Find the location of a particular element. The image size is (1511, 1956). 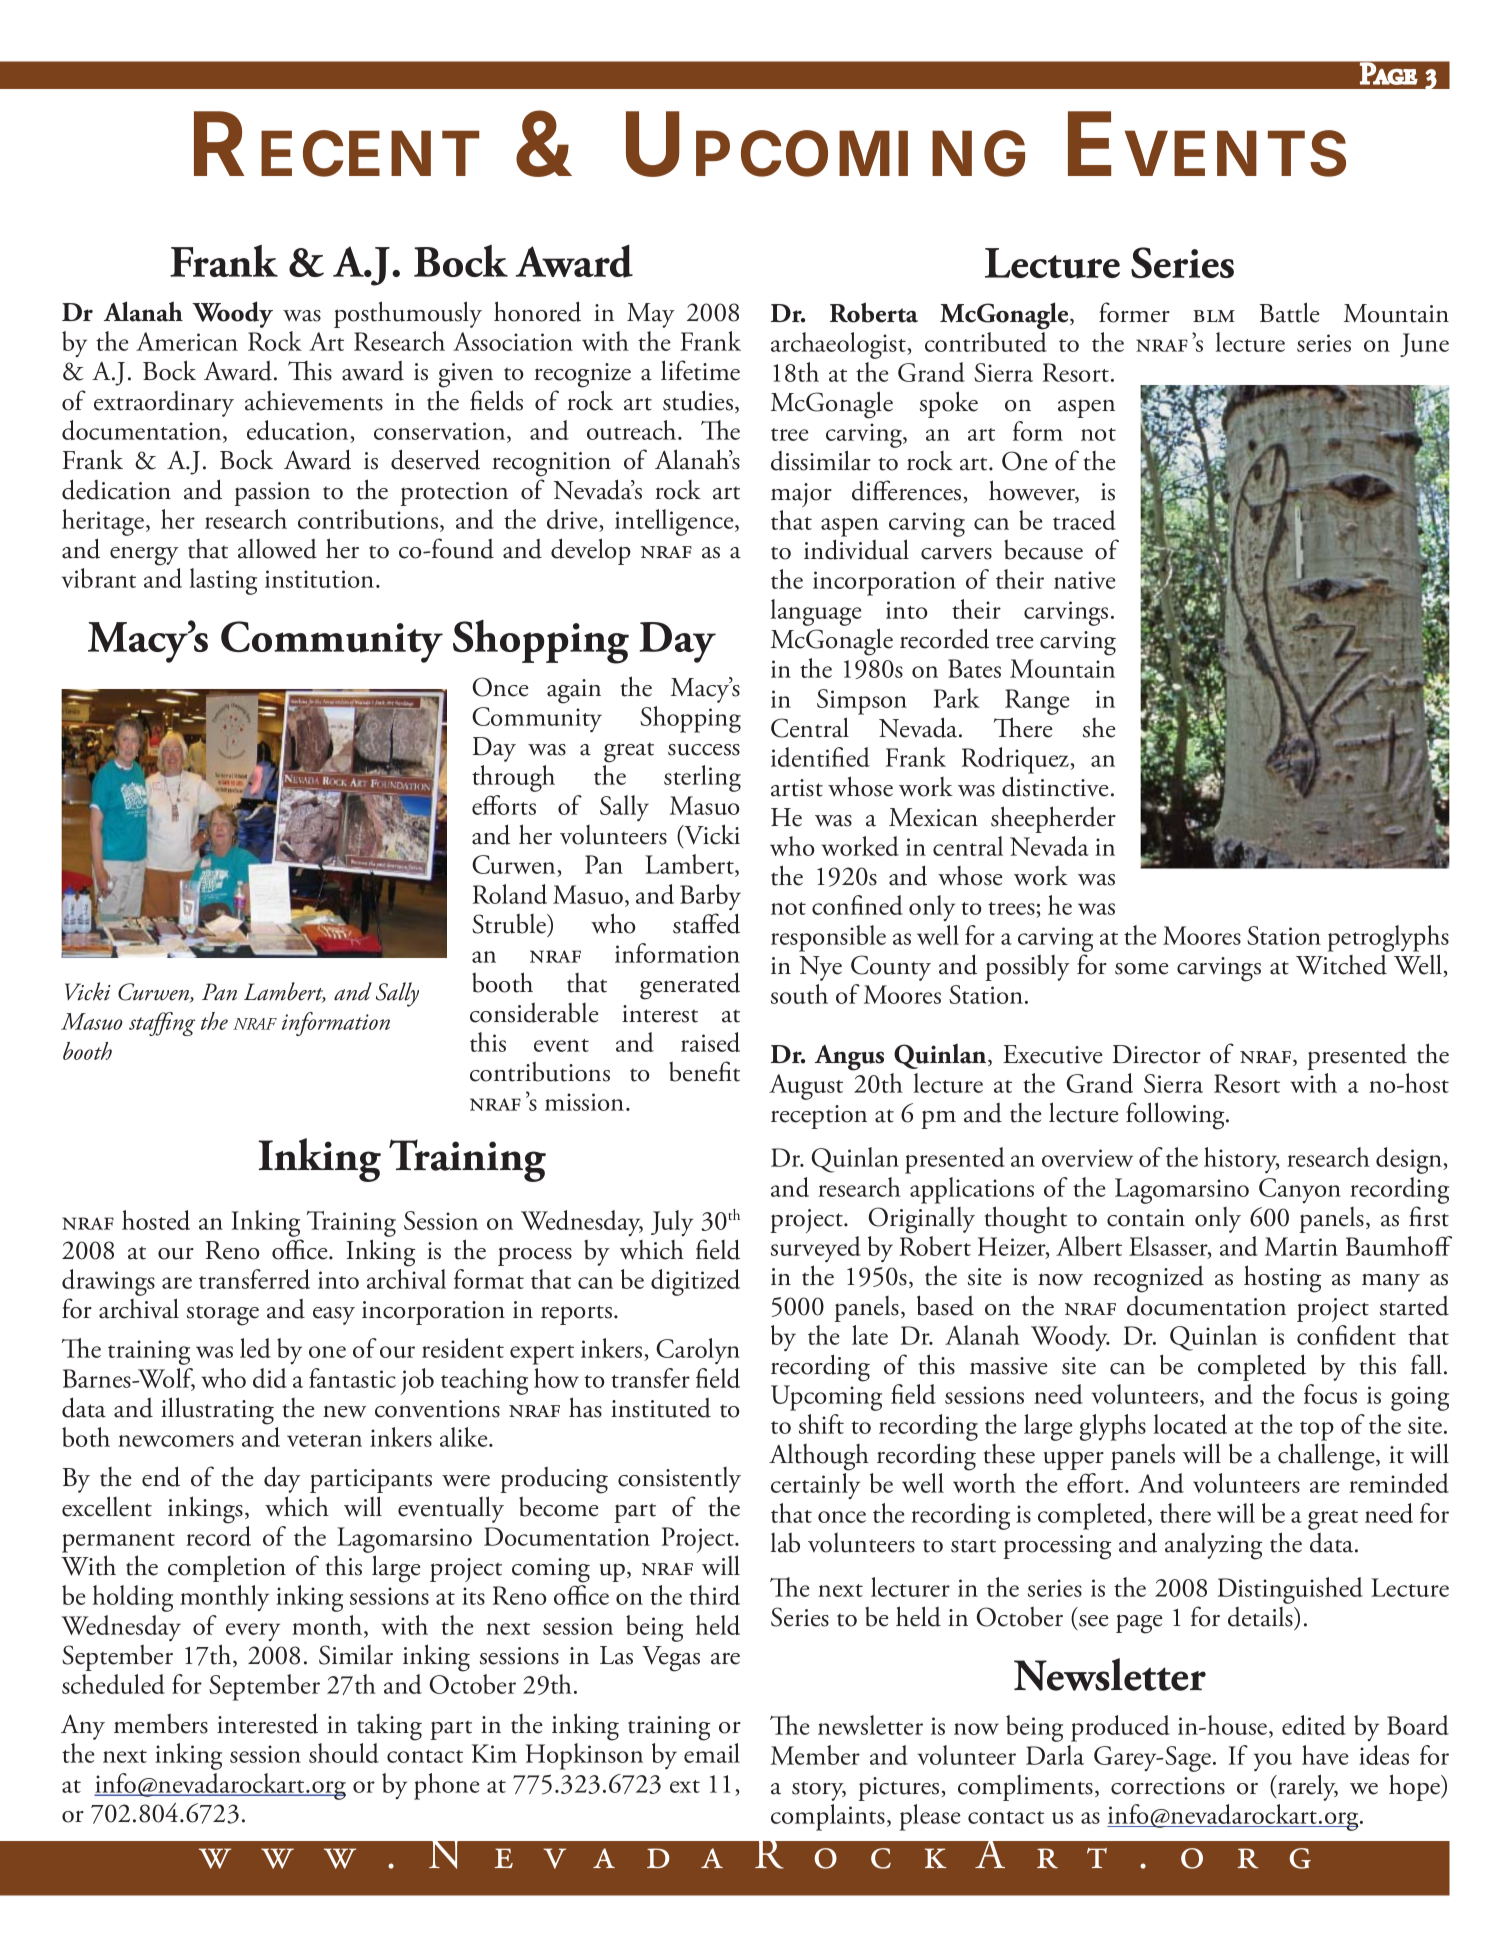

lasting is located at coordinates (223, 581).
